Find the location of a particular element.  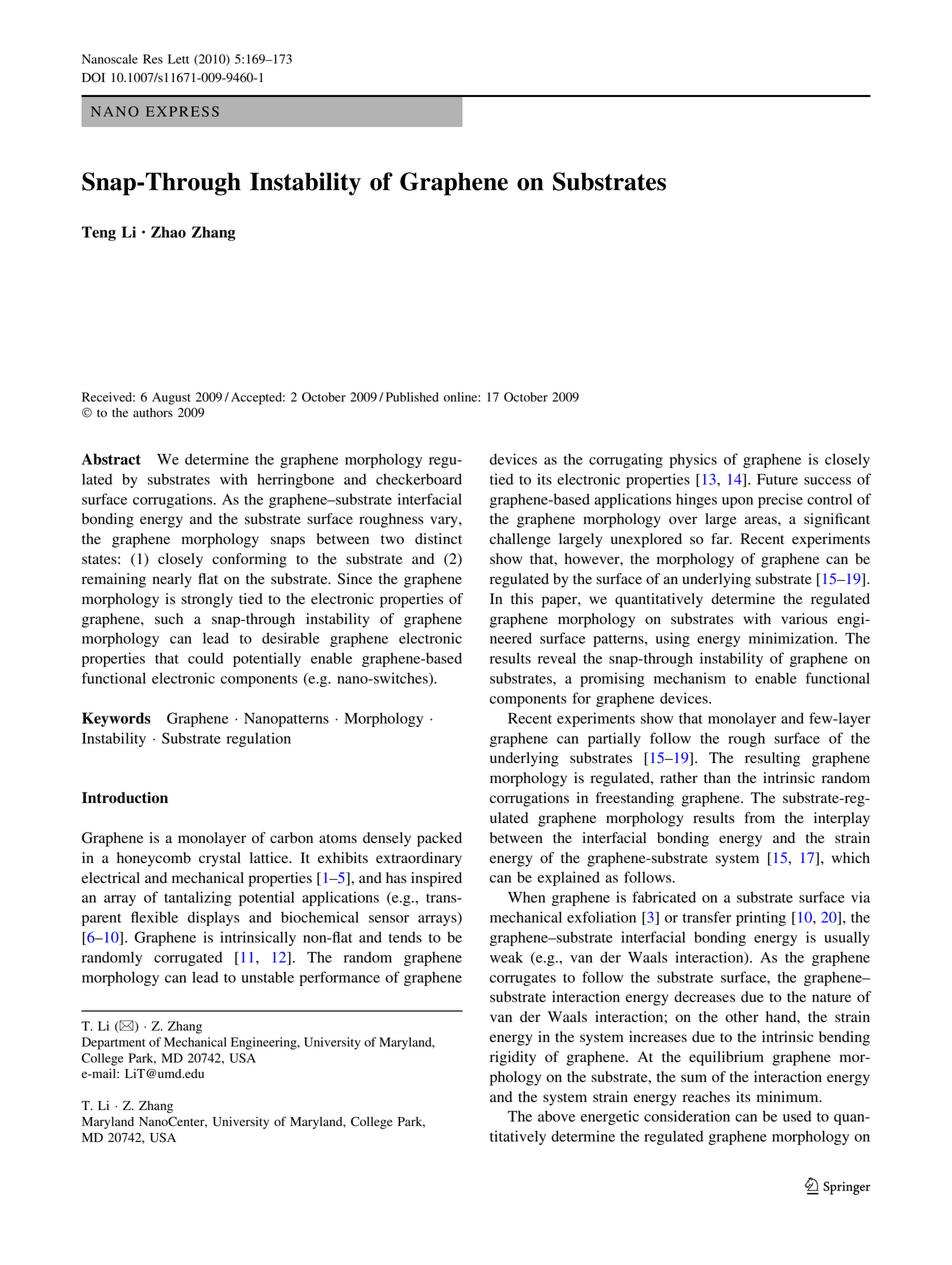

tantalizing is located at coordinates (198, 898).
